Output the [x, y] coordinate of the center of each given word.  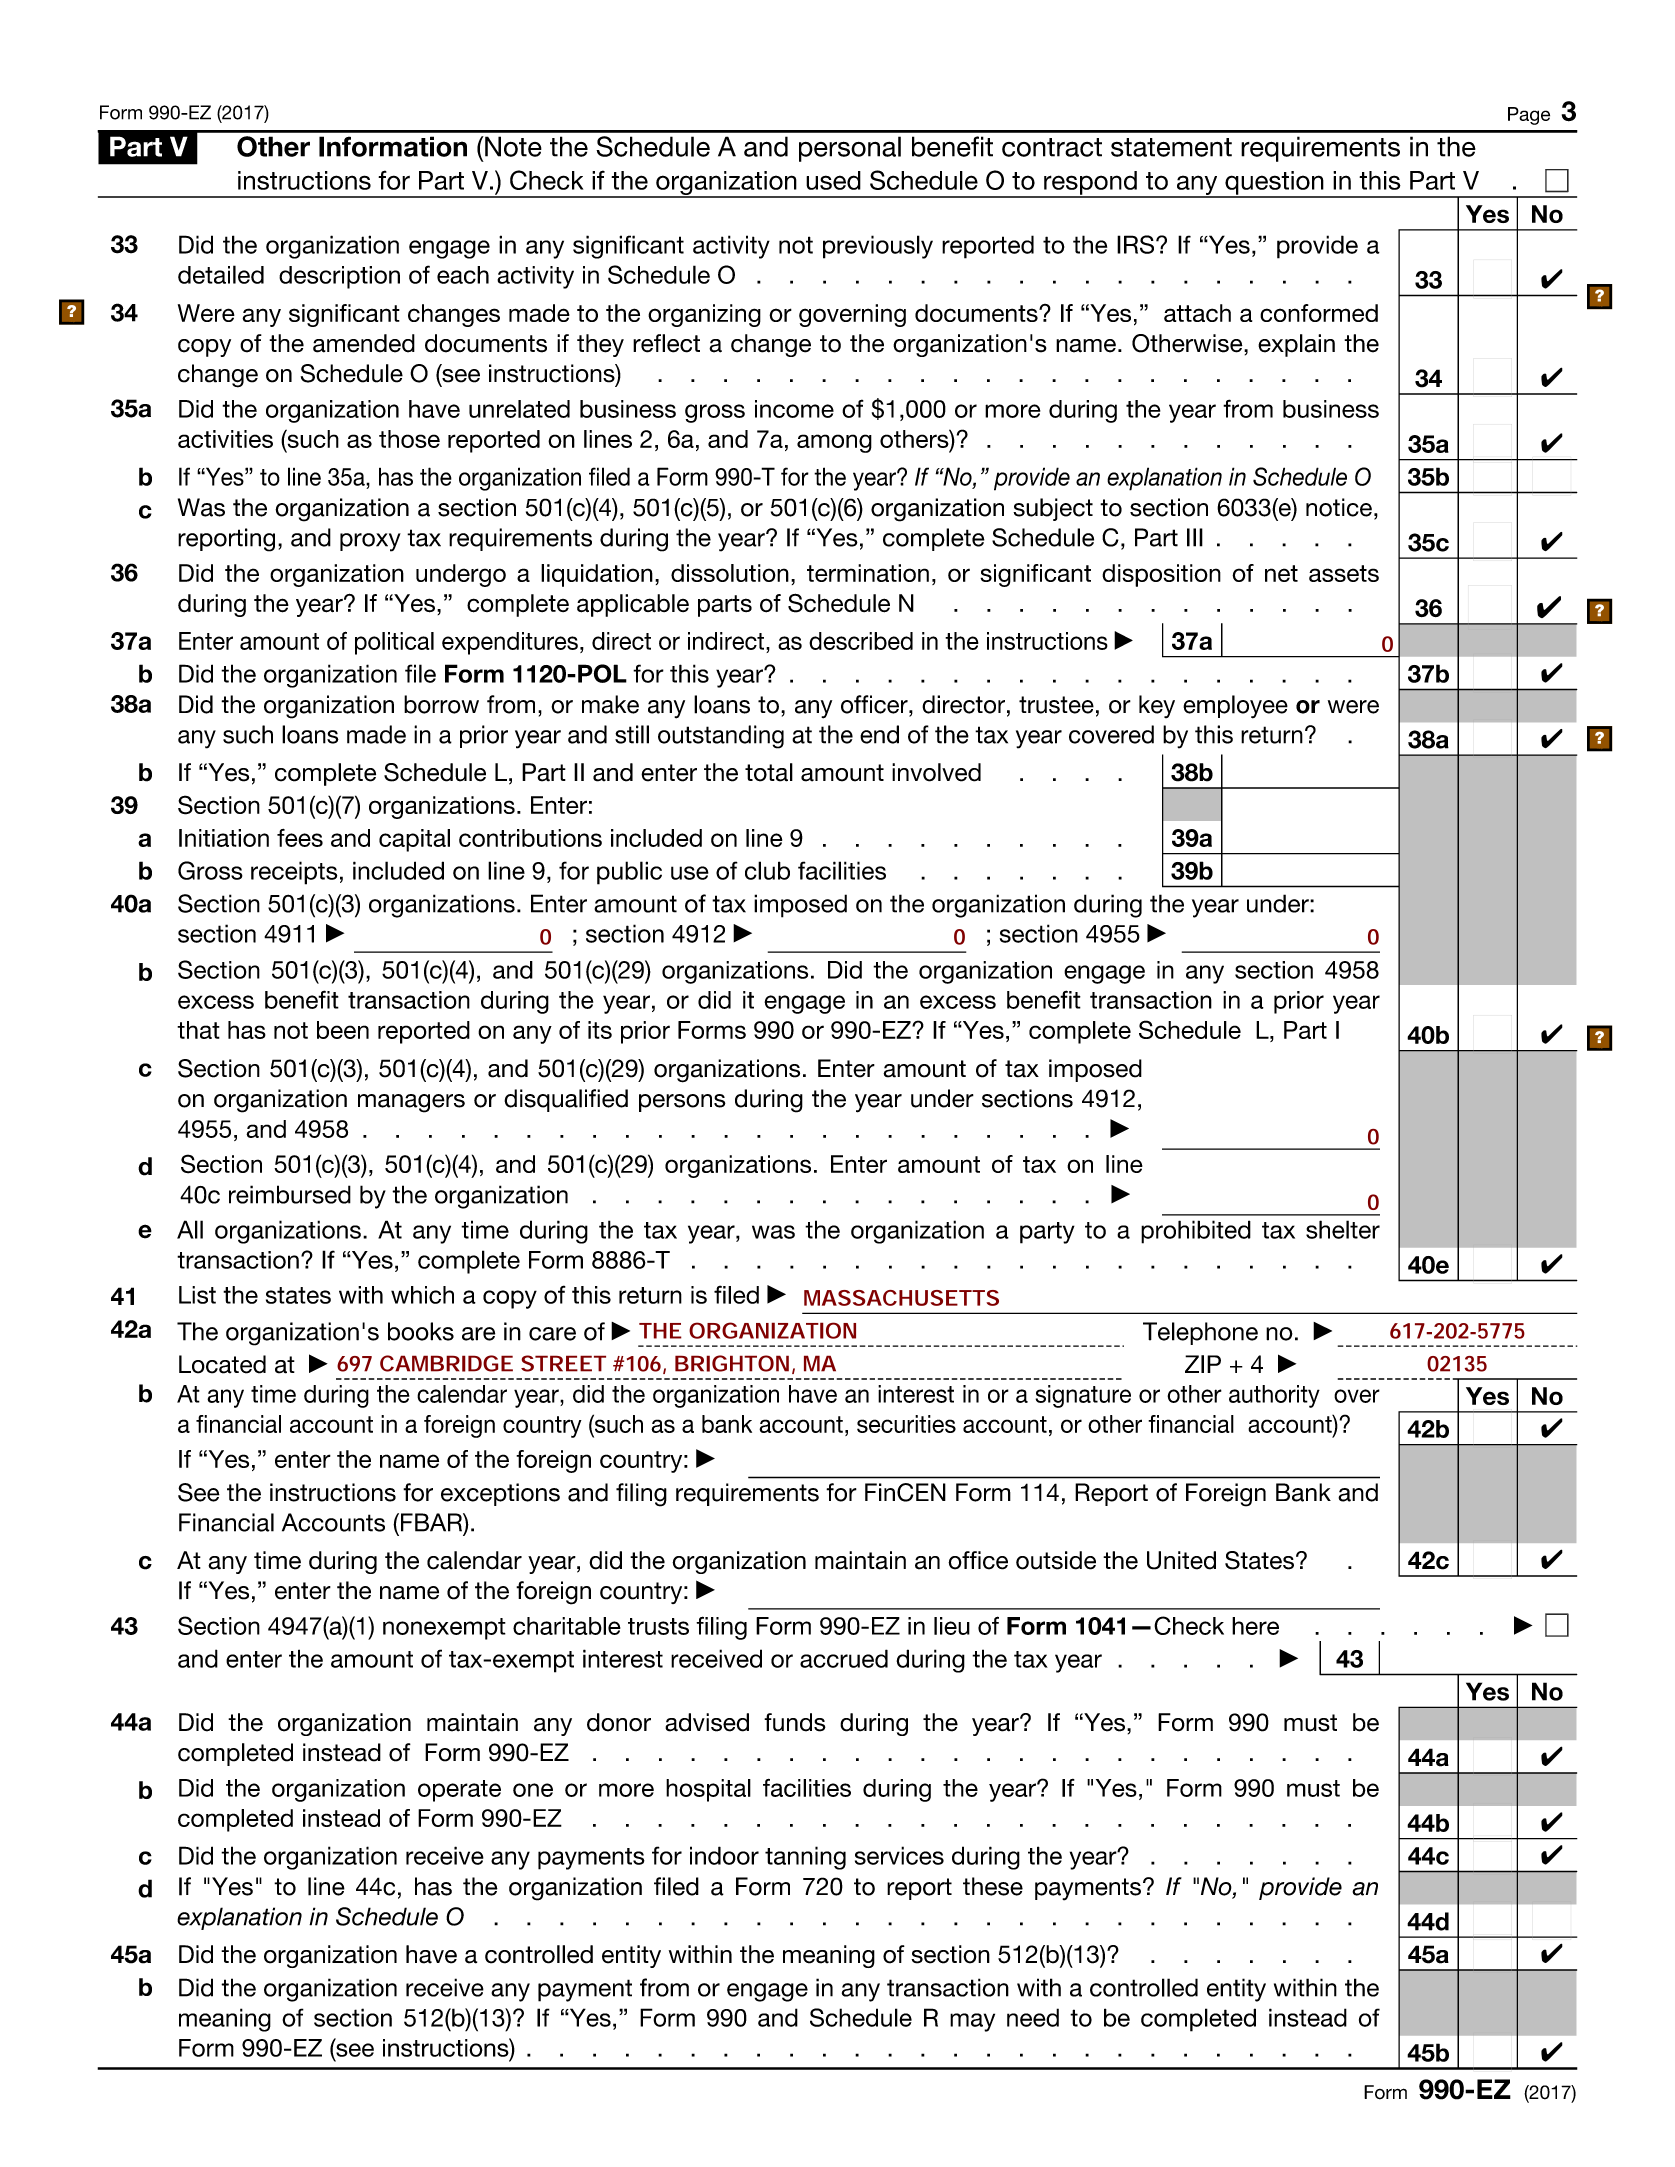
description [339, 277]
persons [682, 1103]
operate [459, 1791]
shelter [1343, 1229]
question [1274, 184]
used [833, 180]
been [343, 1030]
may [972, 2022]
